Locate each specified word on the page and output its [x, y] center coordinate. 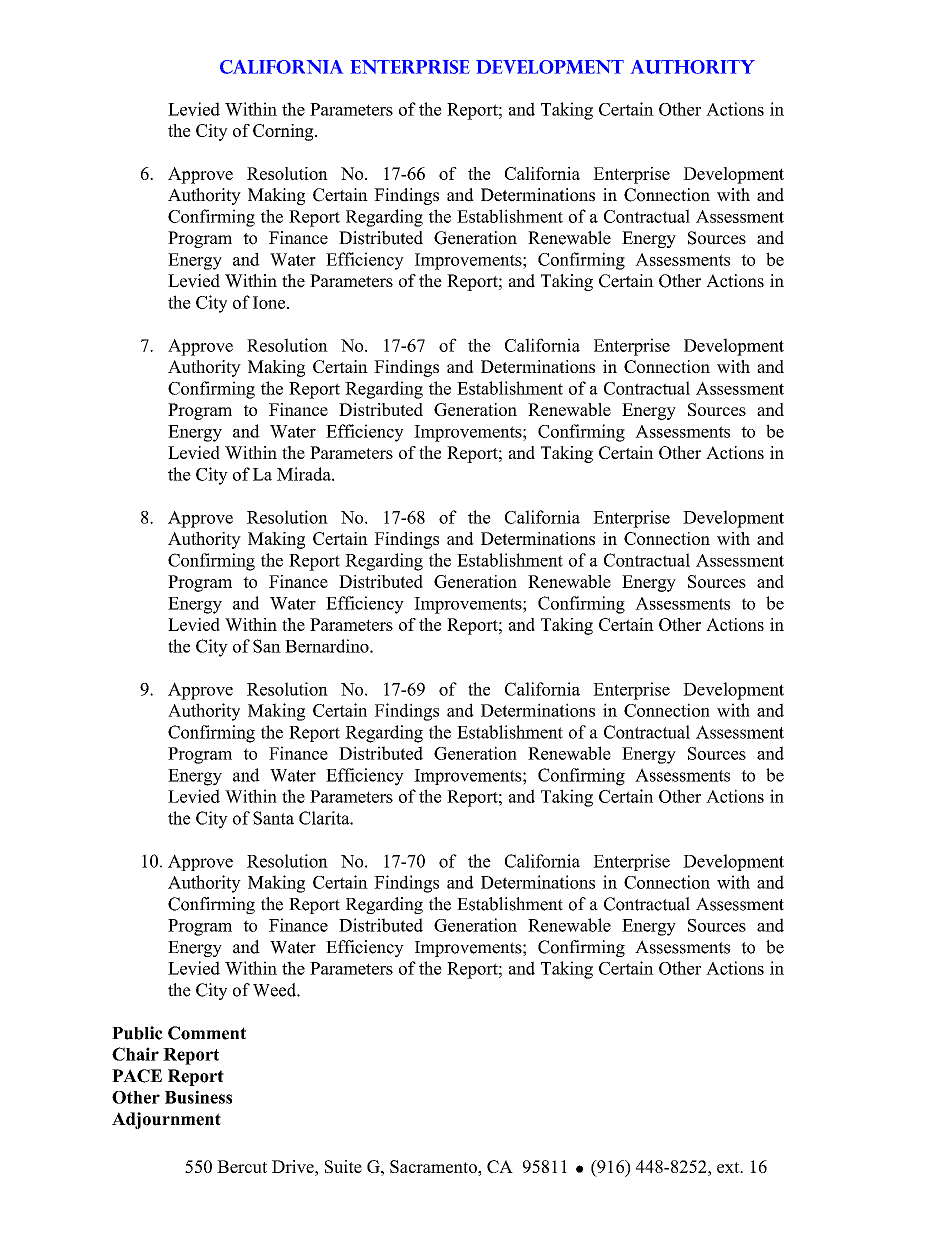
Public [137, 1033]
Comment [207, 1033]
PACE [137, 1076]
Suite [343, 1166]
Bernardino [328, 646]
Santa [273, 818]
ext [729, 1167]
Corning [284, 132]
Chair [135, 1054]
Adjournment [166, 1120]
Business [198, 1097]
